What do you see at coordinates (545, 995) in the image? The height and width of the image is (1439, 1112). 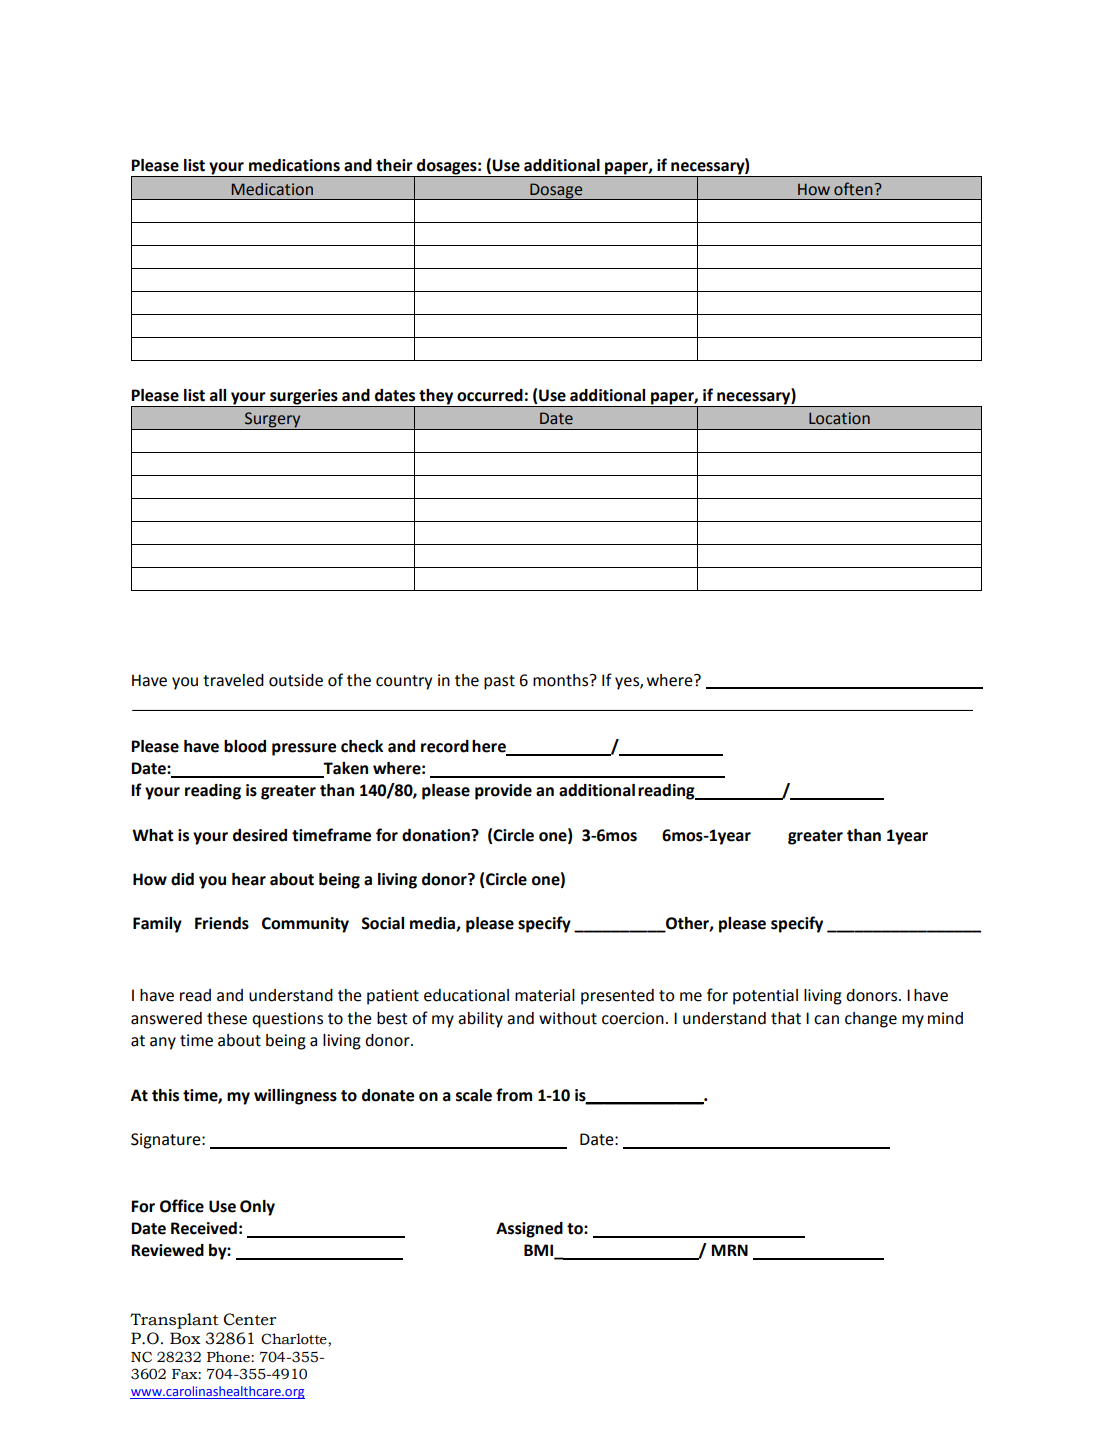 I see `material` at bounding box center [545, 995].
